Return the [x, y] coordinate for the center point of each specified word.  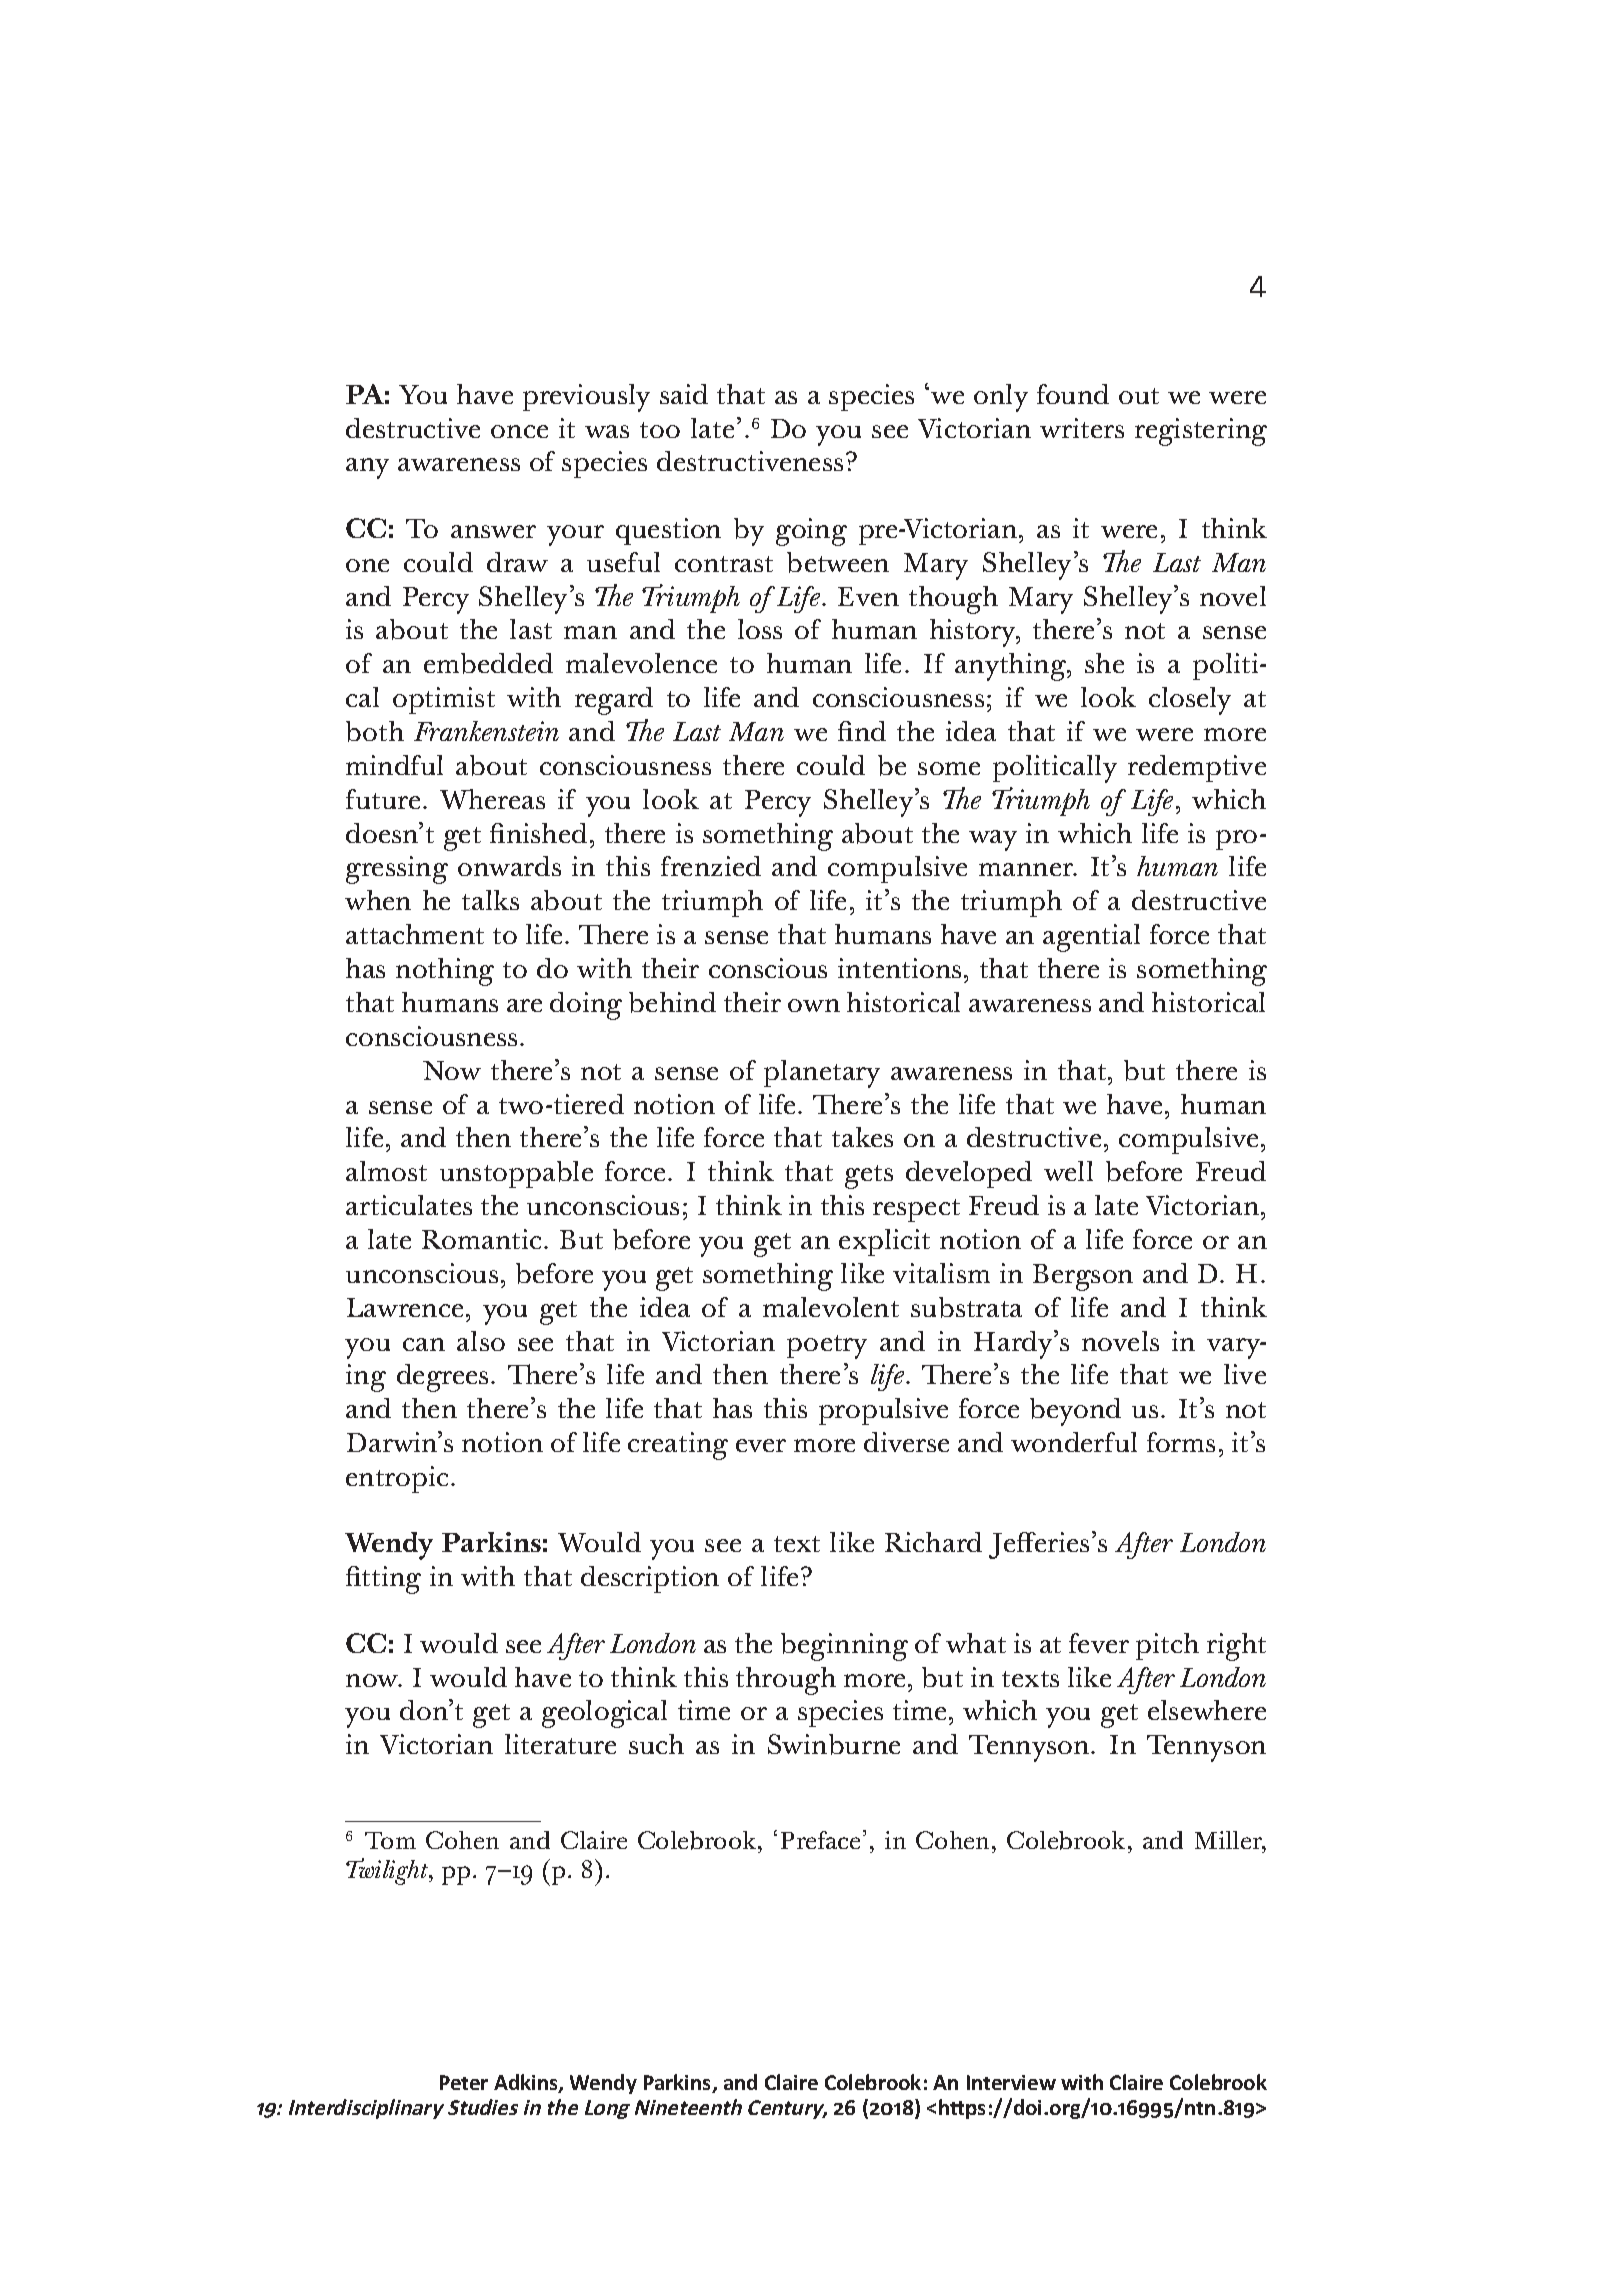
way [993, 840]
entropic [397, 1479]
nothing [445, 972]
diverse [906, 1442]
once [519, 431]
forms [1181, 1442]
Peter [464, 2082]
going [811, 532]
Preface [820, 1840]
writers [1082, 428]
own [814, 1005]
